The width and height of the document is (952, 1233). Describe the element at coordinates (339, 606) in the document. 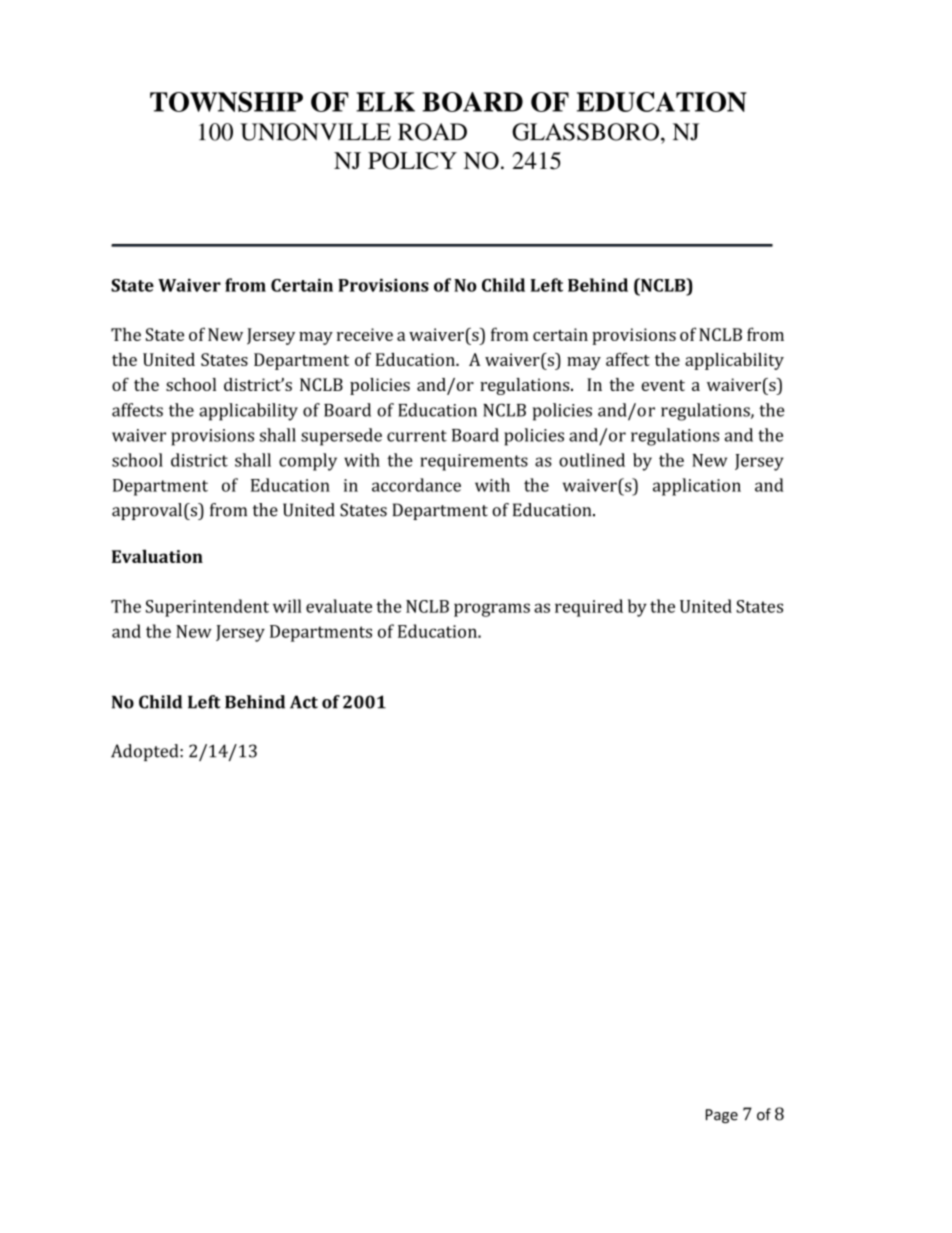

I see `evaluate` at that location.
